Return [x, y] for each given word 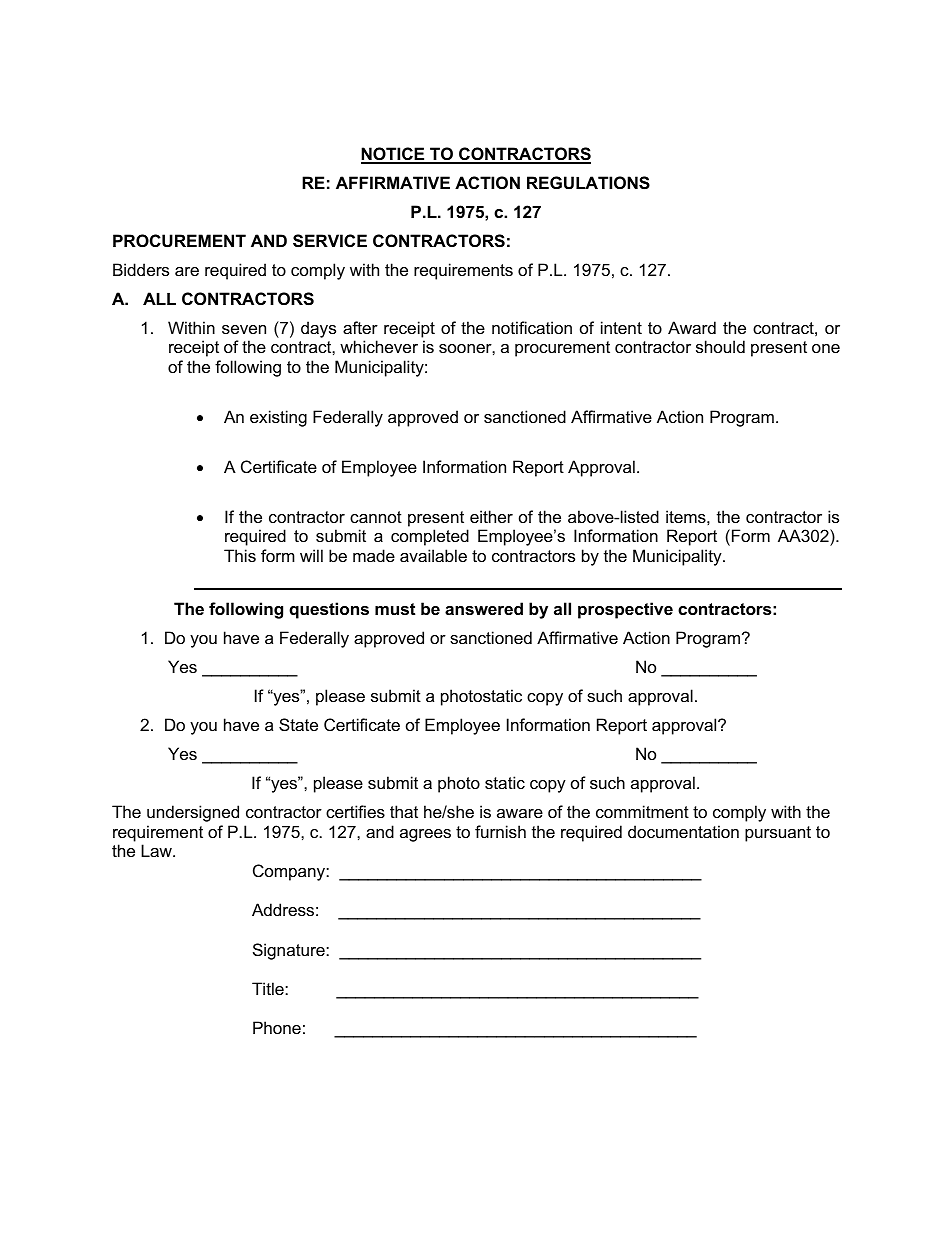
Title [269, 988]
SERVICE [330, 241]
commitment [642, 811]
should [720, 346]
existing [278, 418]
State [298, 724]
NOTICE [394, 155]
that [404, 811]
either [491, 516]
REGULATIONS [588, 183]
